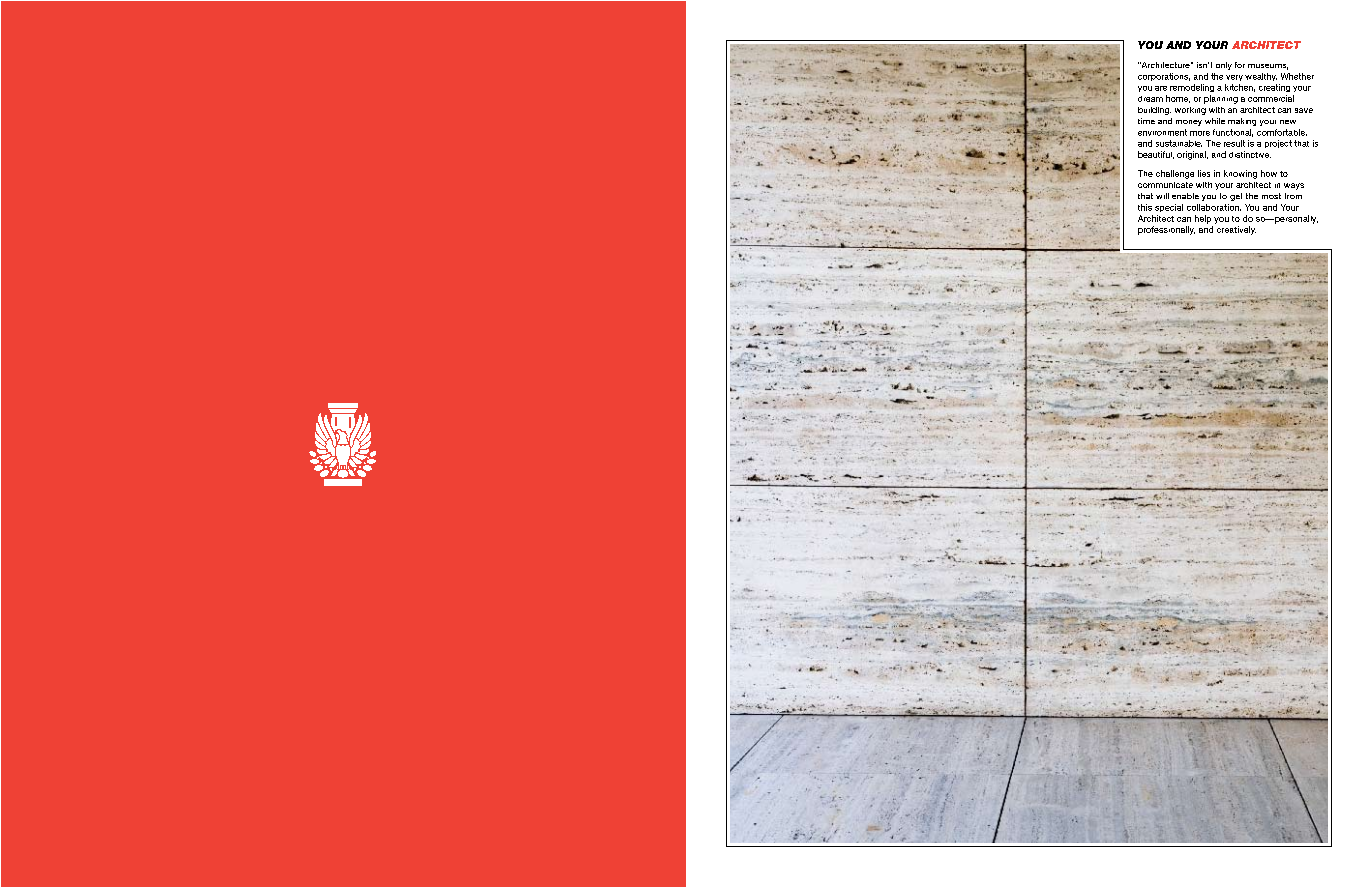 Image resolution: width=1372 pixels, height=887 pixels. What do you see at coordinates (1164, 77) in the screenshot?
I see `corporations` at bounding box center [1164, 77].
